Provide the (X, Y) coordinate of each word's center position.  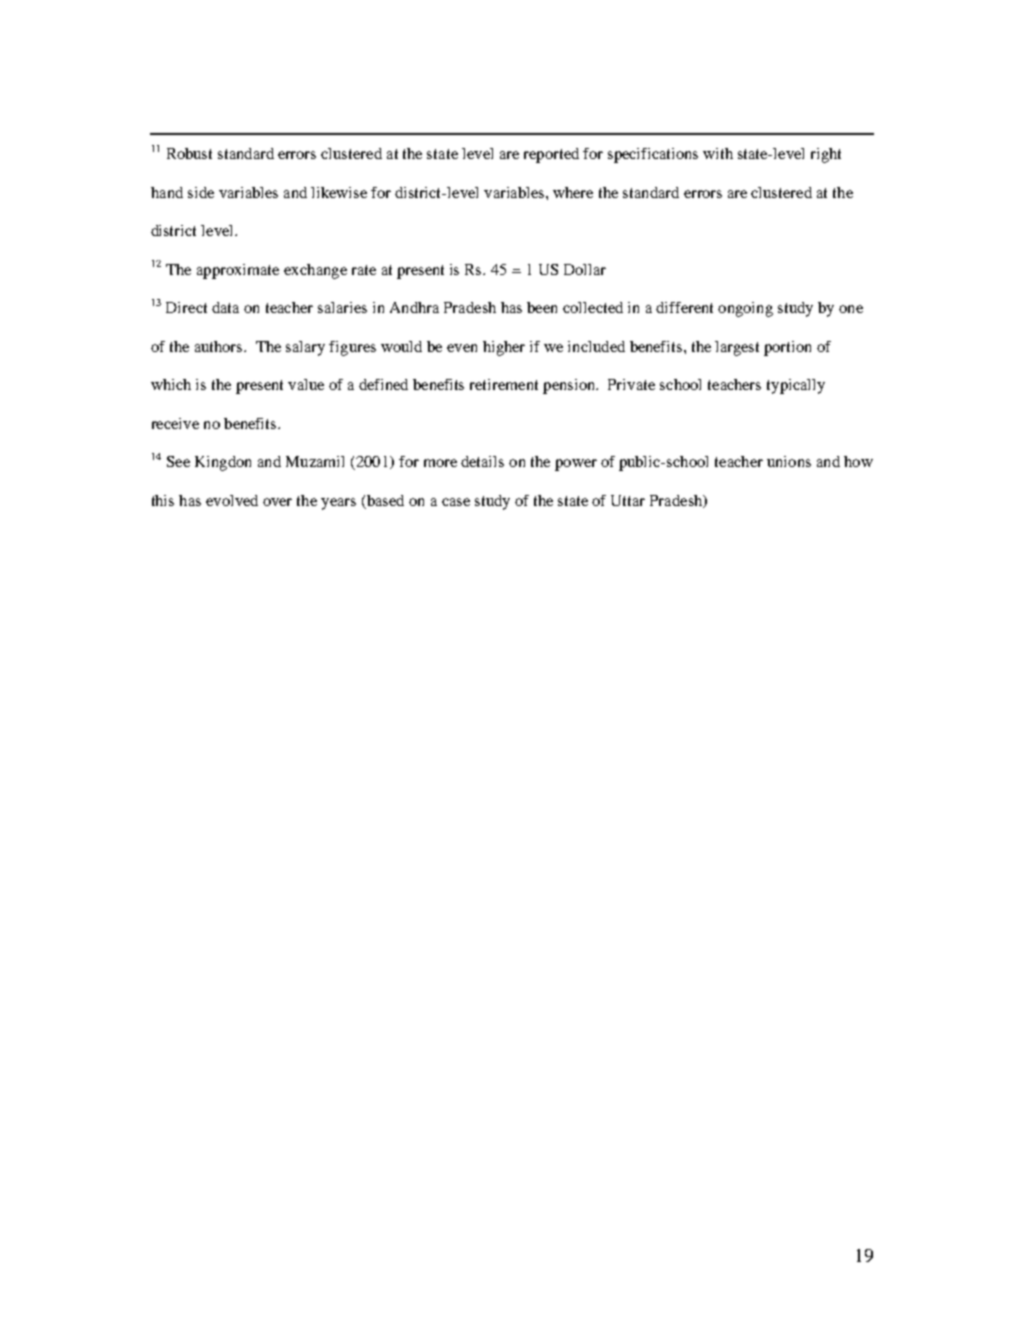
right (826, 155)
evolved (232, 500)
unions (789, 461)
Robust (189, 153)
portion (787, 348)
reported (551, 155)
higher (504, 348)
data (225, 307)
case (456, 502)
